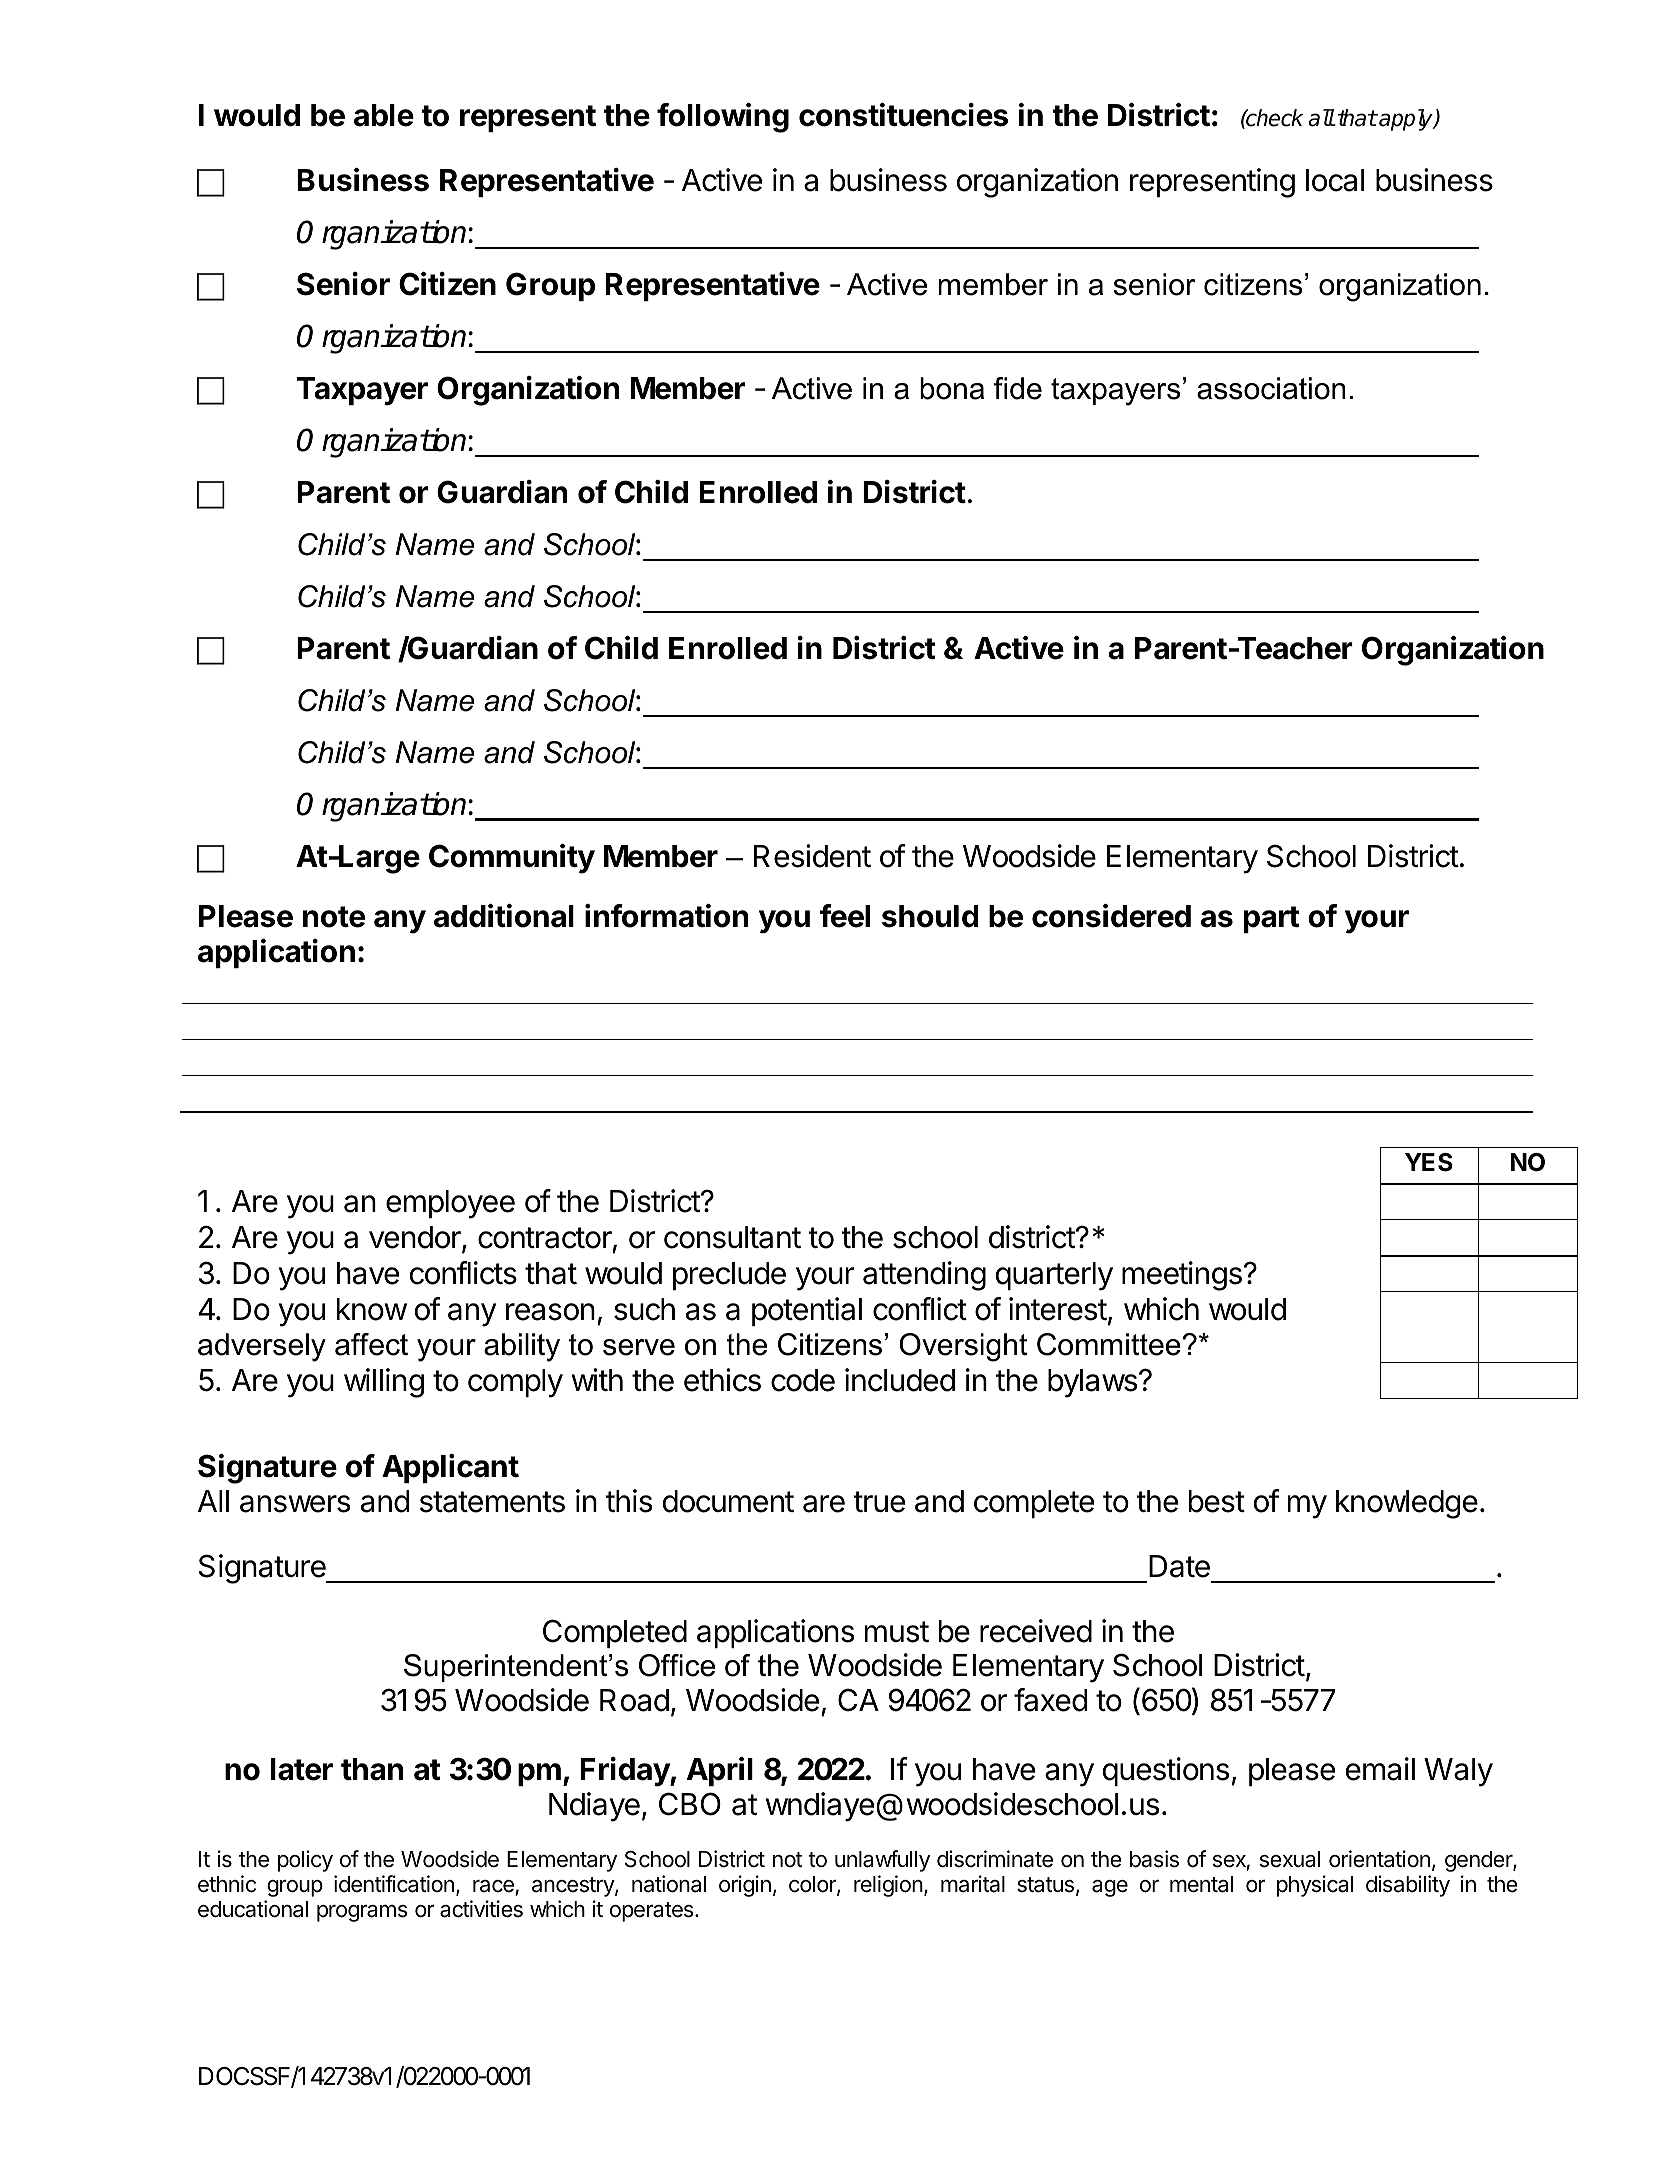 The height and width of the page is (2169, 1676). I want to click on part, so click(1271, 919).
